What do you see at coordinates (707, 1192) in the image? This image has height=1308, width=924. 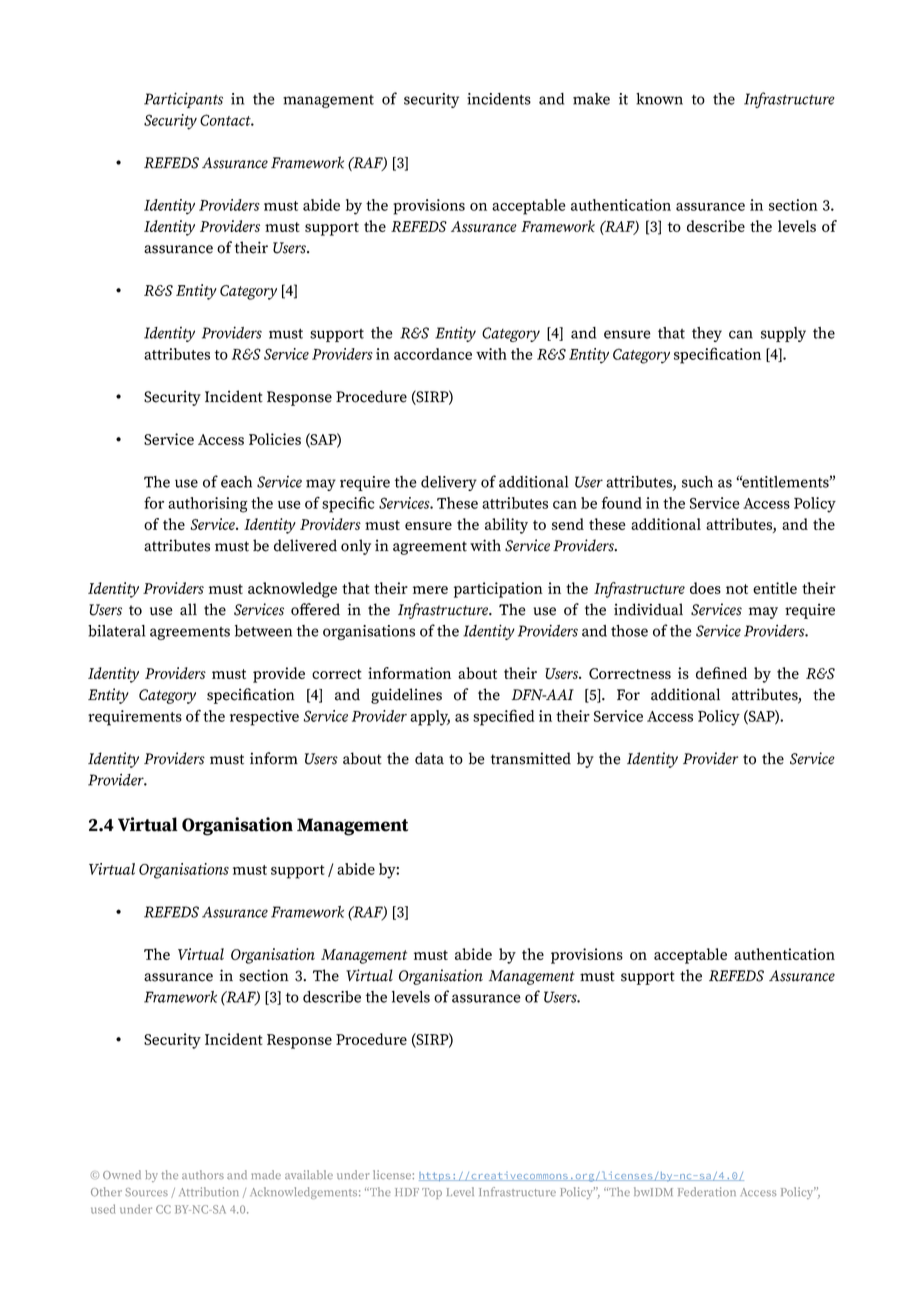 I see `Federation` at bounding box center [707, 1192].
